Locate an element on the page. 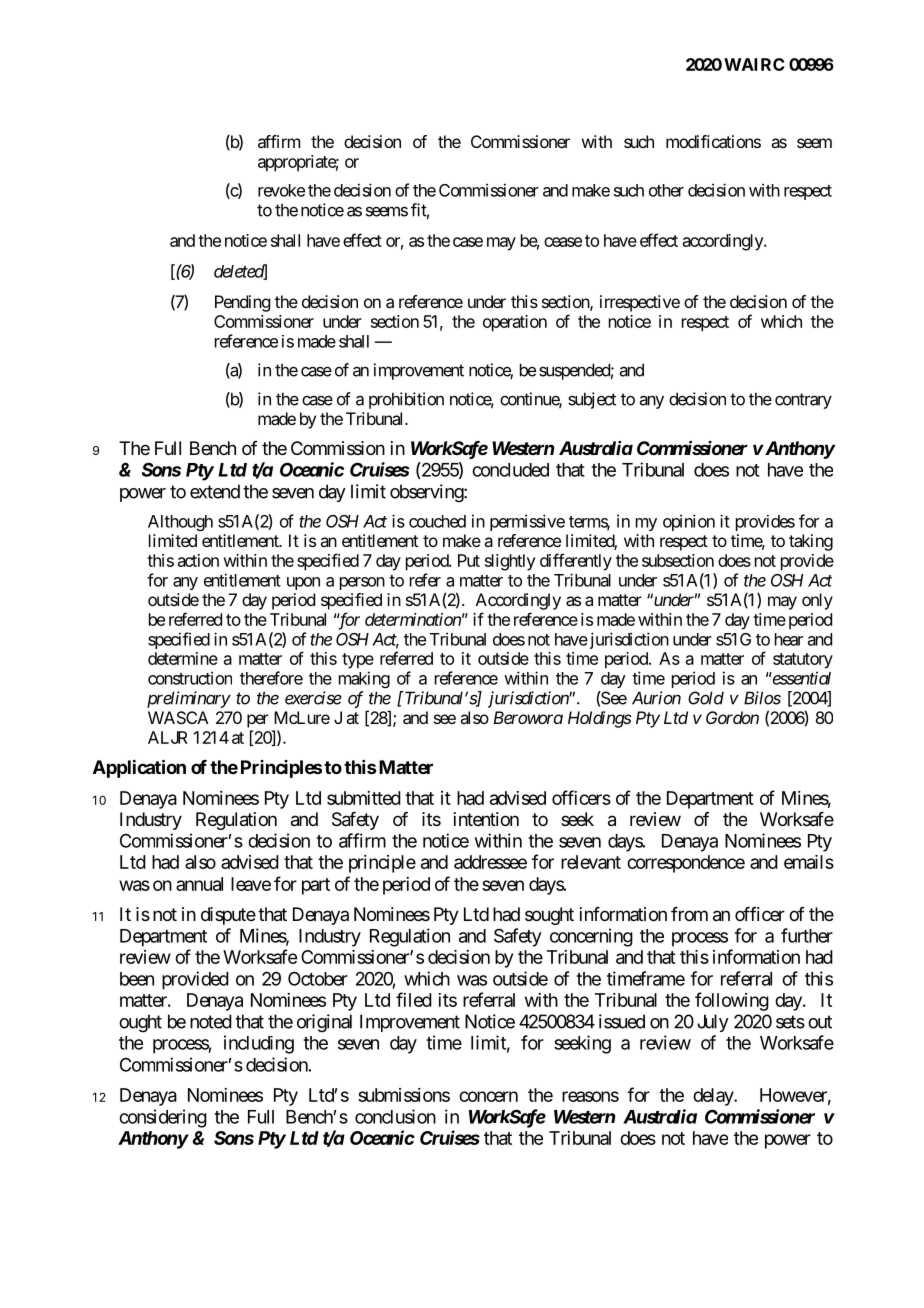 The width and height of the document is (924, 1308). other is located at coordinates (666, 190).
